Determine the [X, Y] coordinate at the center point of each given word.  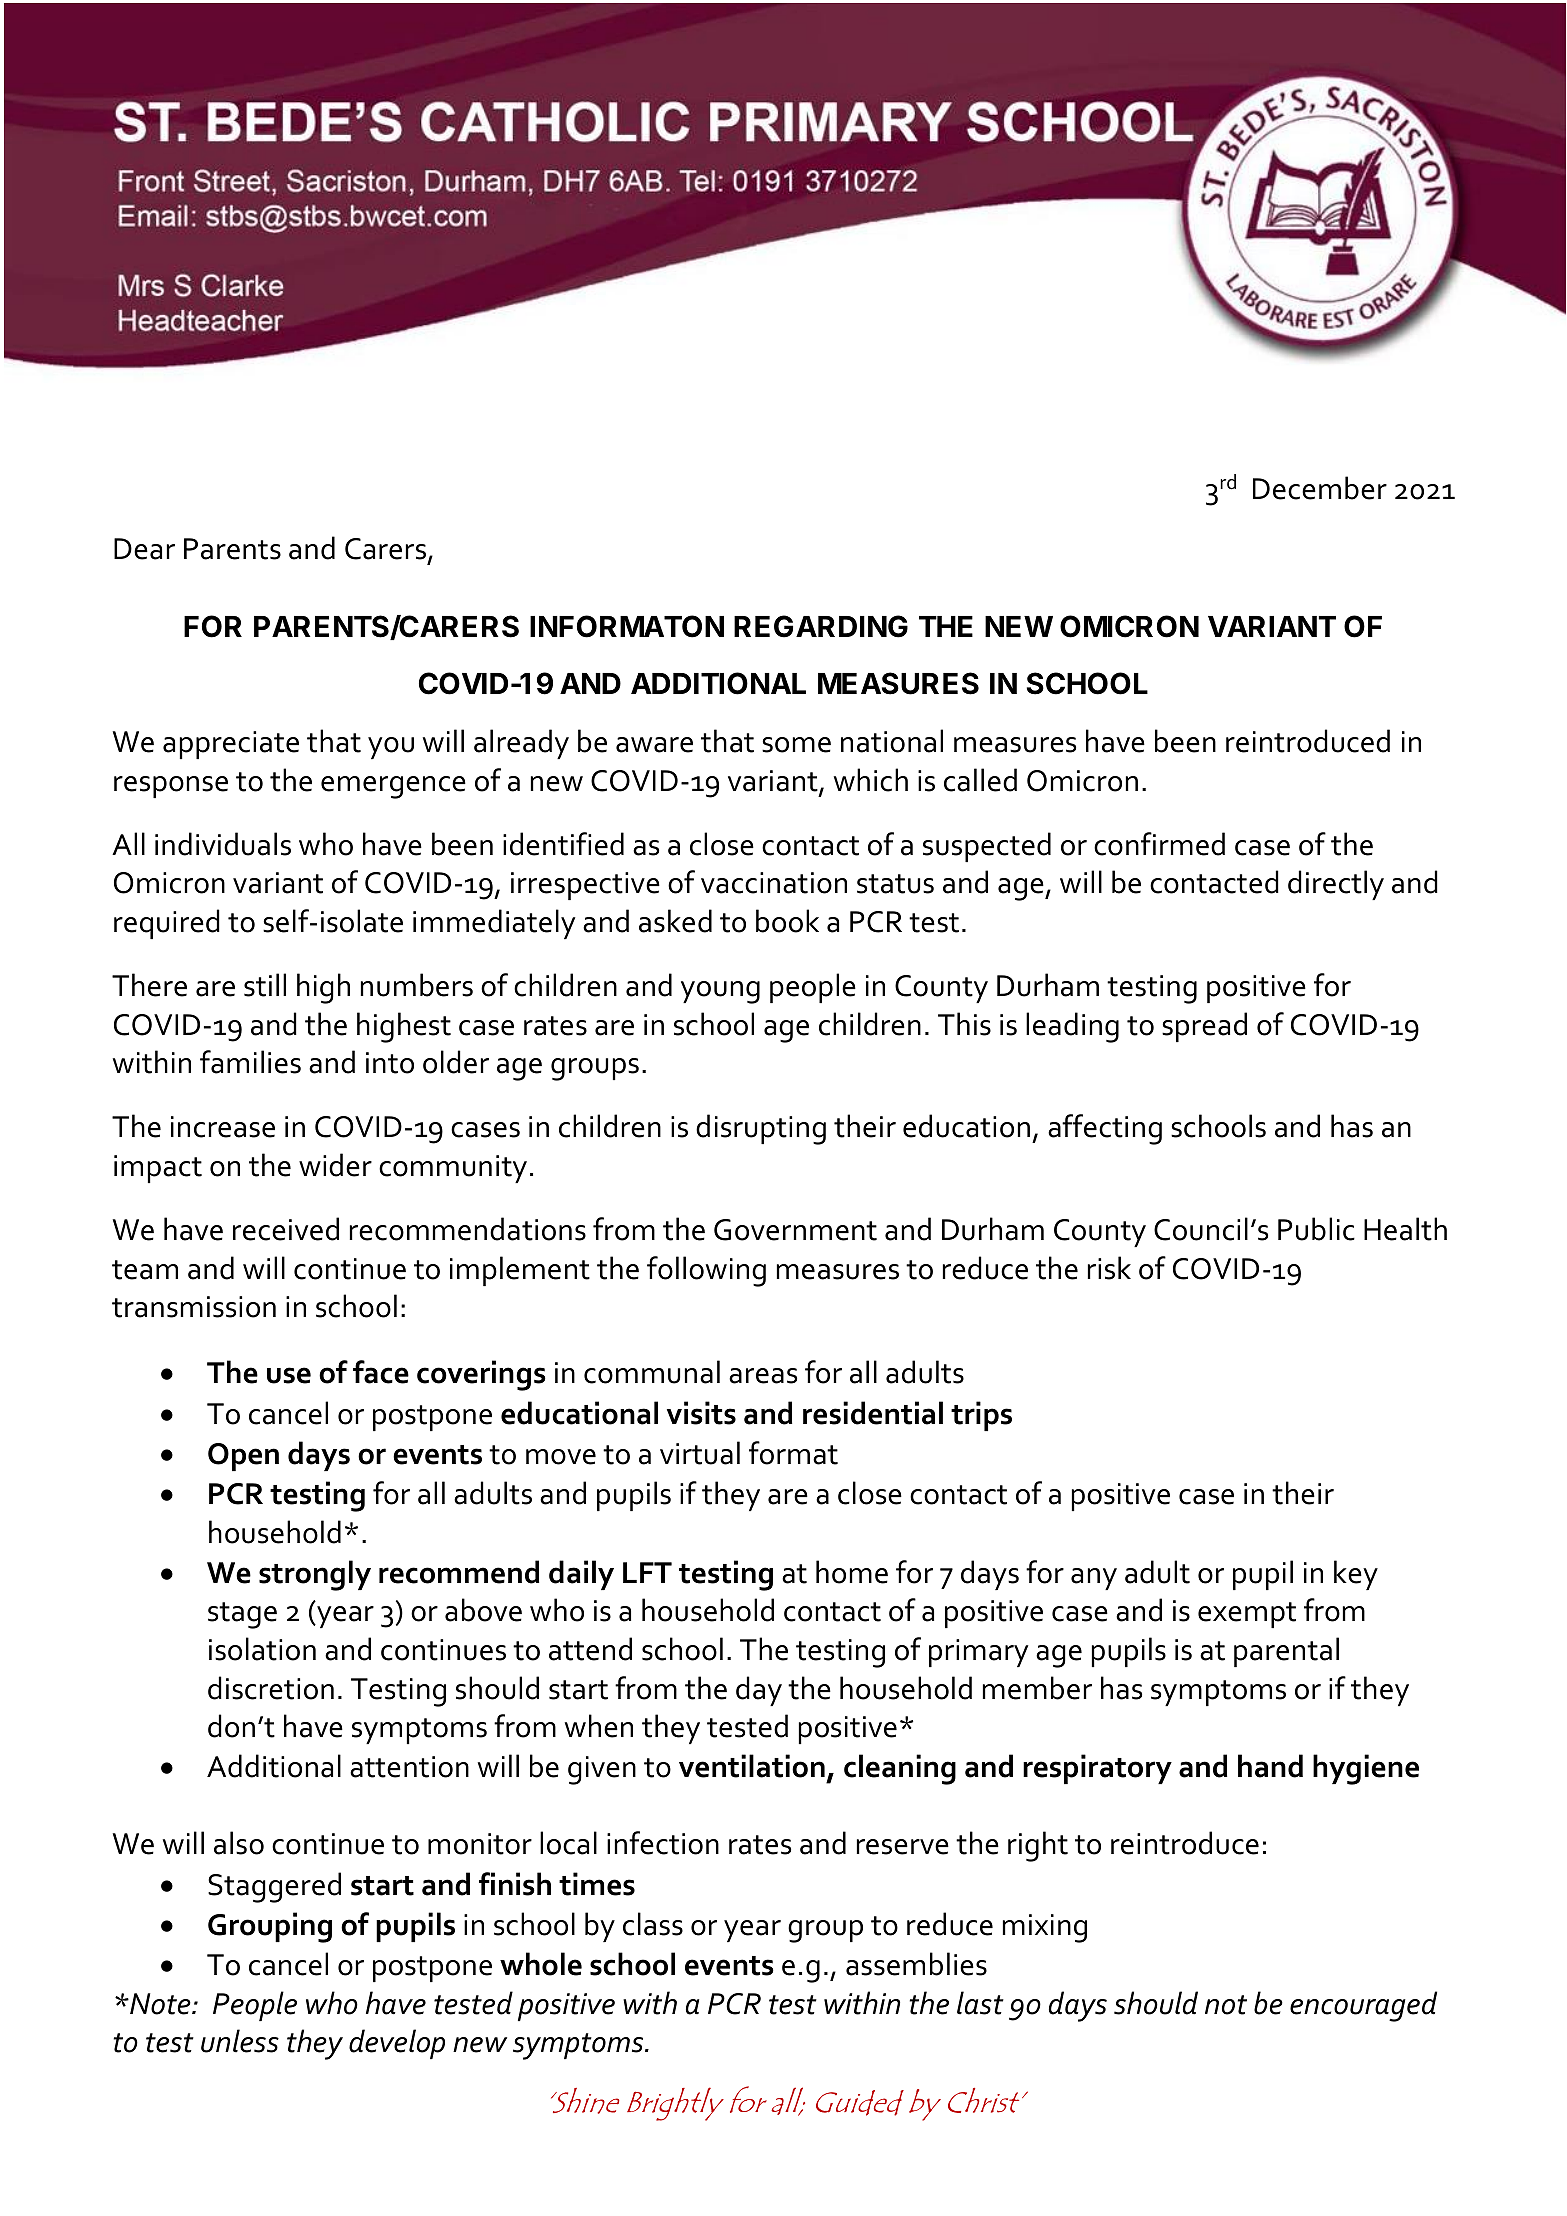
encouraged [1363, 2006]
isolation [262, 1649]
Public [1316, 1229]
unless [240, 2041]
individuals [223, 844]
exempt [1247, 1615]
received [286, 1229]
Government [795, 1230]
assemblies [916, 1964]
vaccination [774, 883]
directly [1336, 885]
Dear [144, 549]
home [852, 1572]
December [1320, 488]
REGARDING [821, 626]
